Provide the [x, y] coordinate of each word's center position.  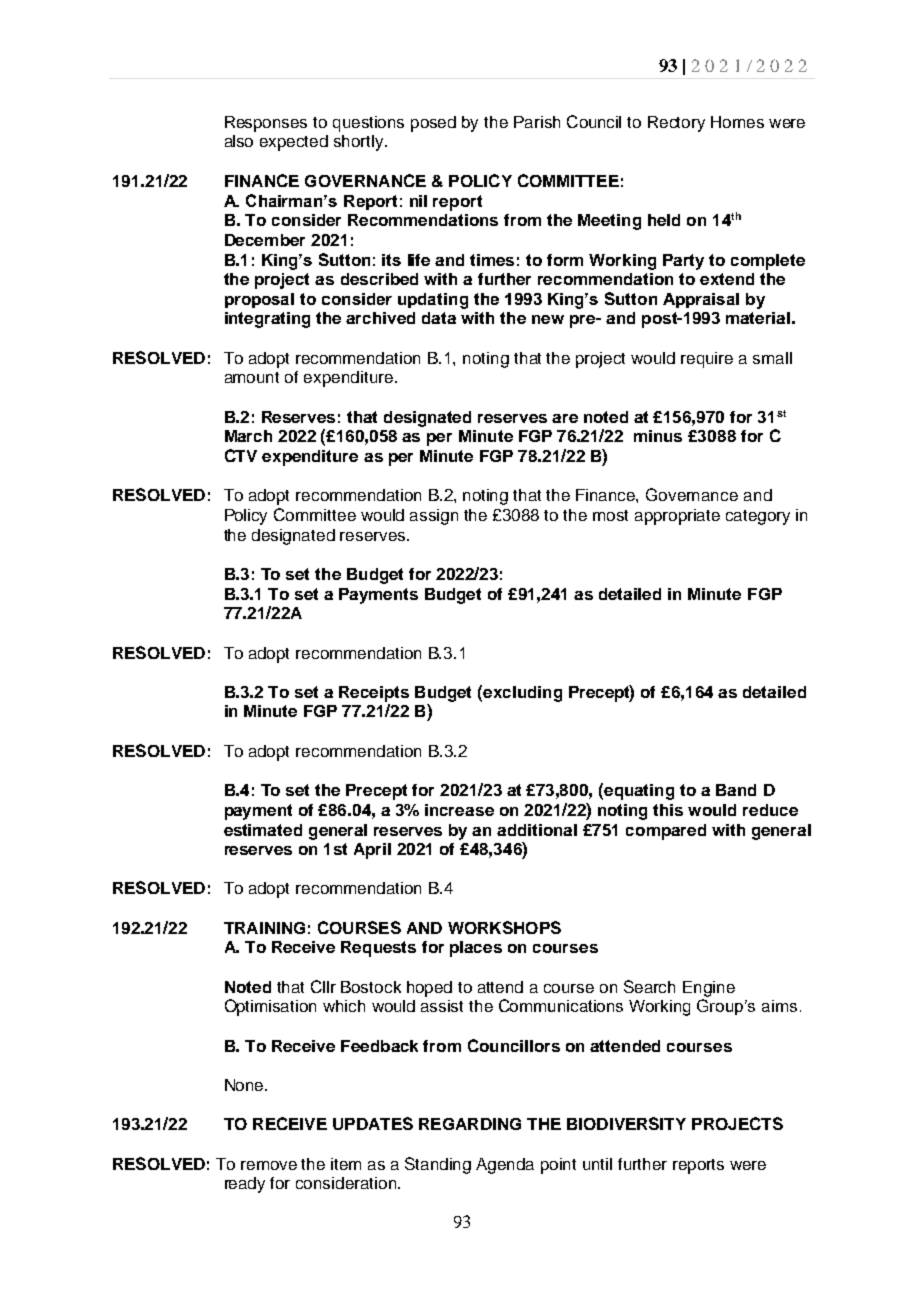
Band [736, 790]
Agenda [505, 1166]
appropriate [677, 517]
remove [269, 1165]
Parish [537, 122]
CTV [241, 455]
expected [294, 143]
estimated [263, 830]
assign [434, 517]
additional [537, 830]
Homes [737, 122]
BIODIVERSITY [626, 1123]
